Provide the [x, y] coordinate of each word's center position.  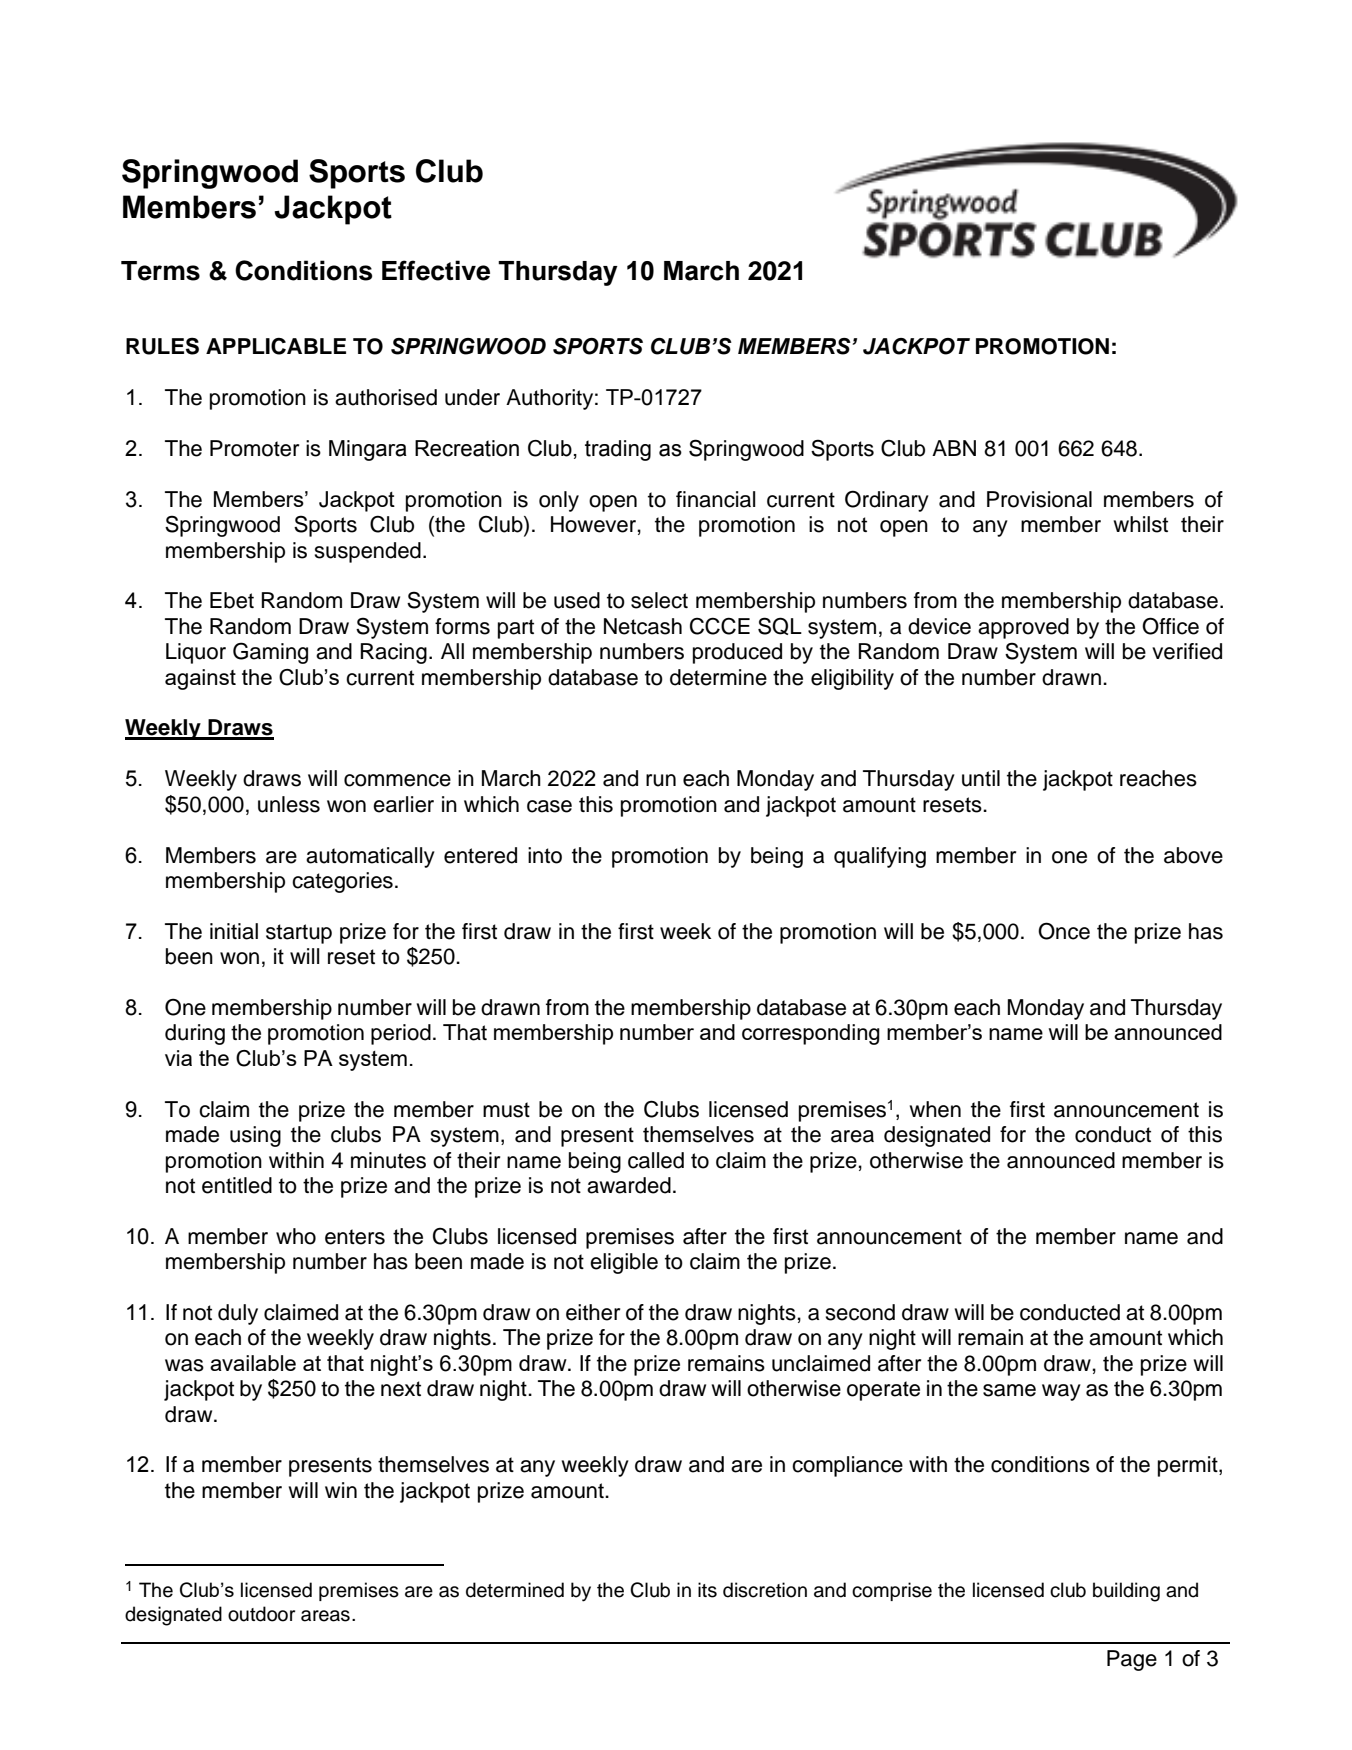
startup [299, 934]
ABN [954, 448]
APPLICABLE [276, 346]
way [1061, 1392]
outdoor [261, 1614]
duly [238, 1314]
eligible [624, 1263]
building [1126, 1592]
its [707, 1590]
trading [618, 450]
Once [1064, 931]
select [659, 600]
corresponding [811, 1034]
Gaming [270, 653]
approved [1023, 628]
